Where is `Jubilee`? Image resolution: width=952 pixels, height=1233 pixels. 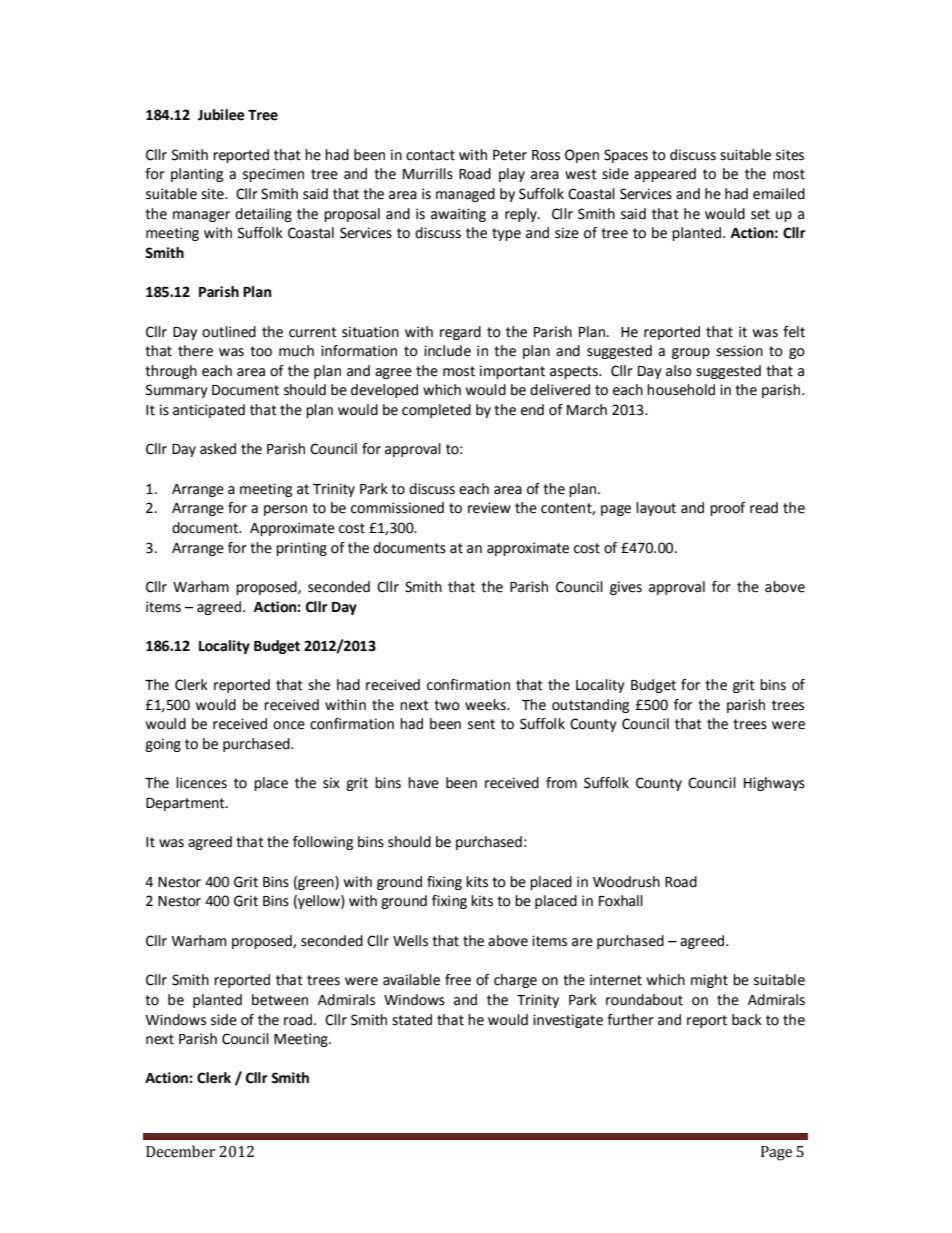
Jubilee is located at coordinates (221, 115).
